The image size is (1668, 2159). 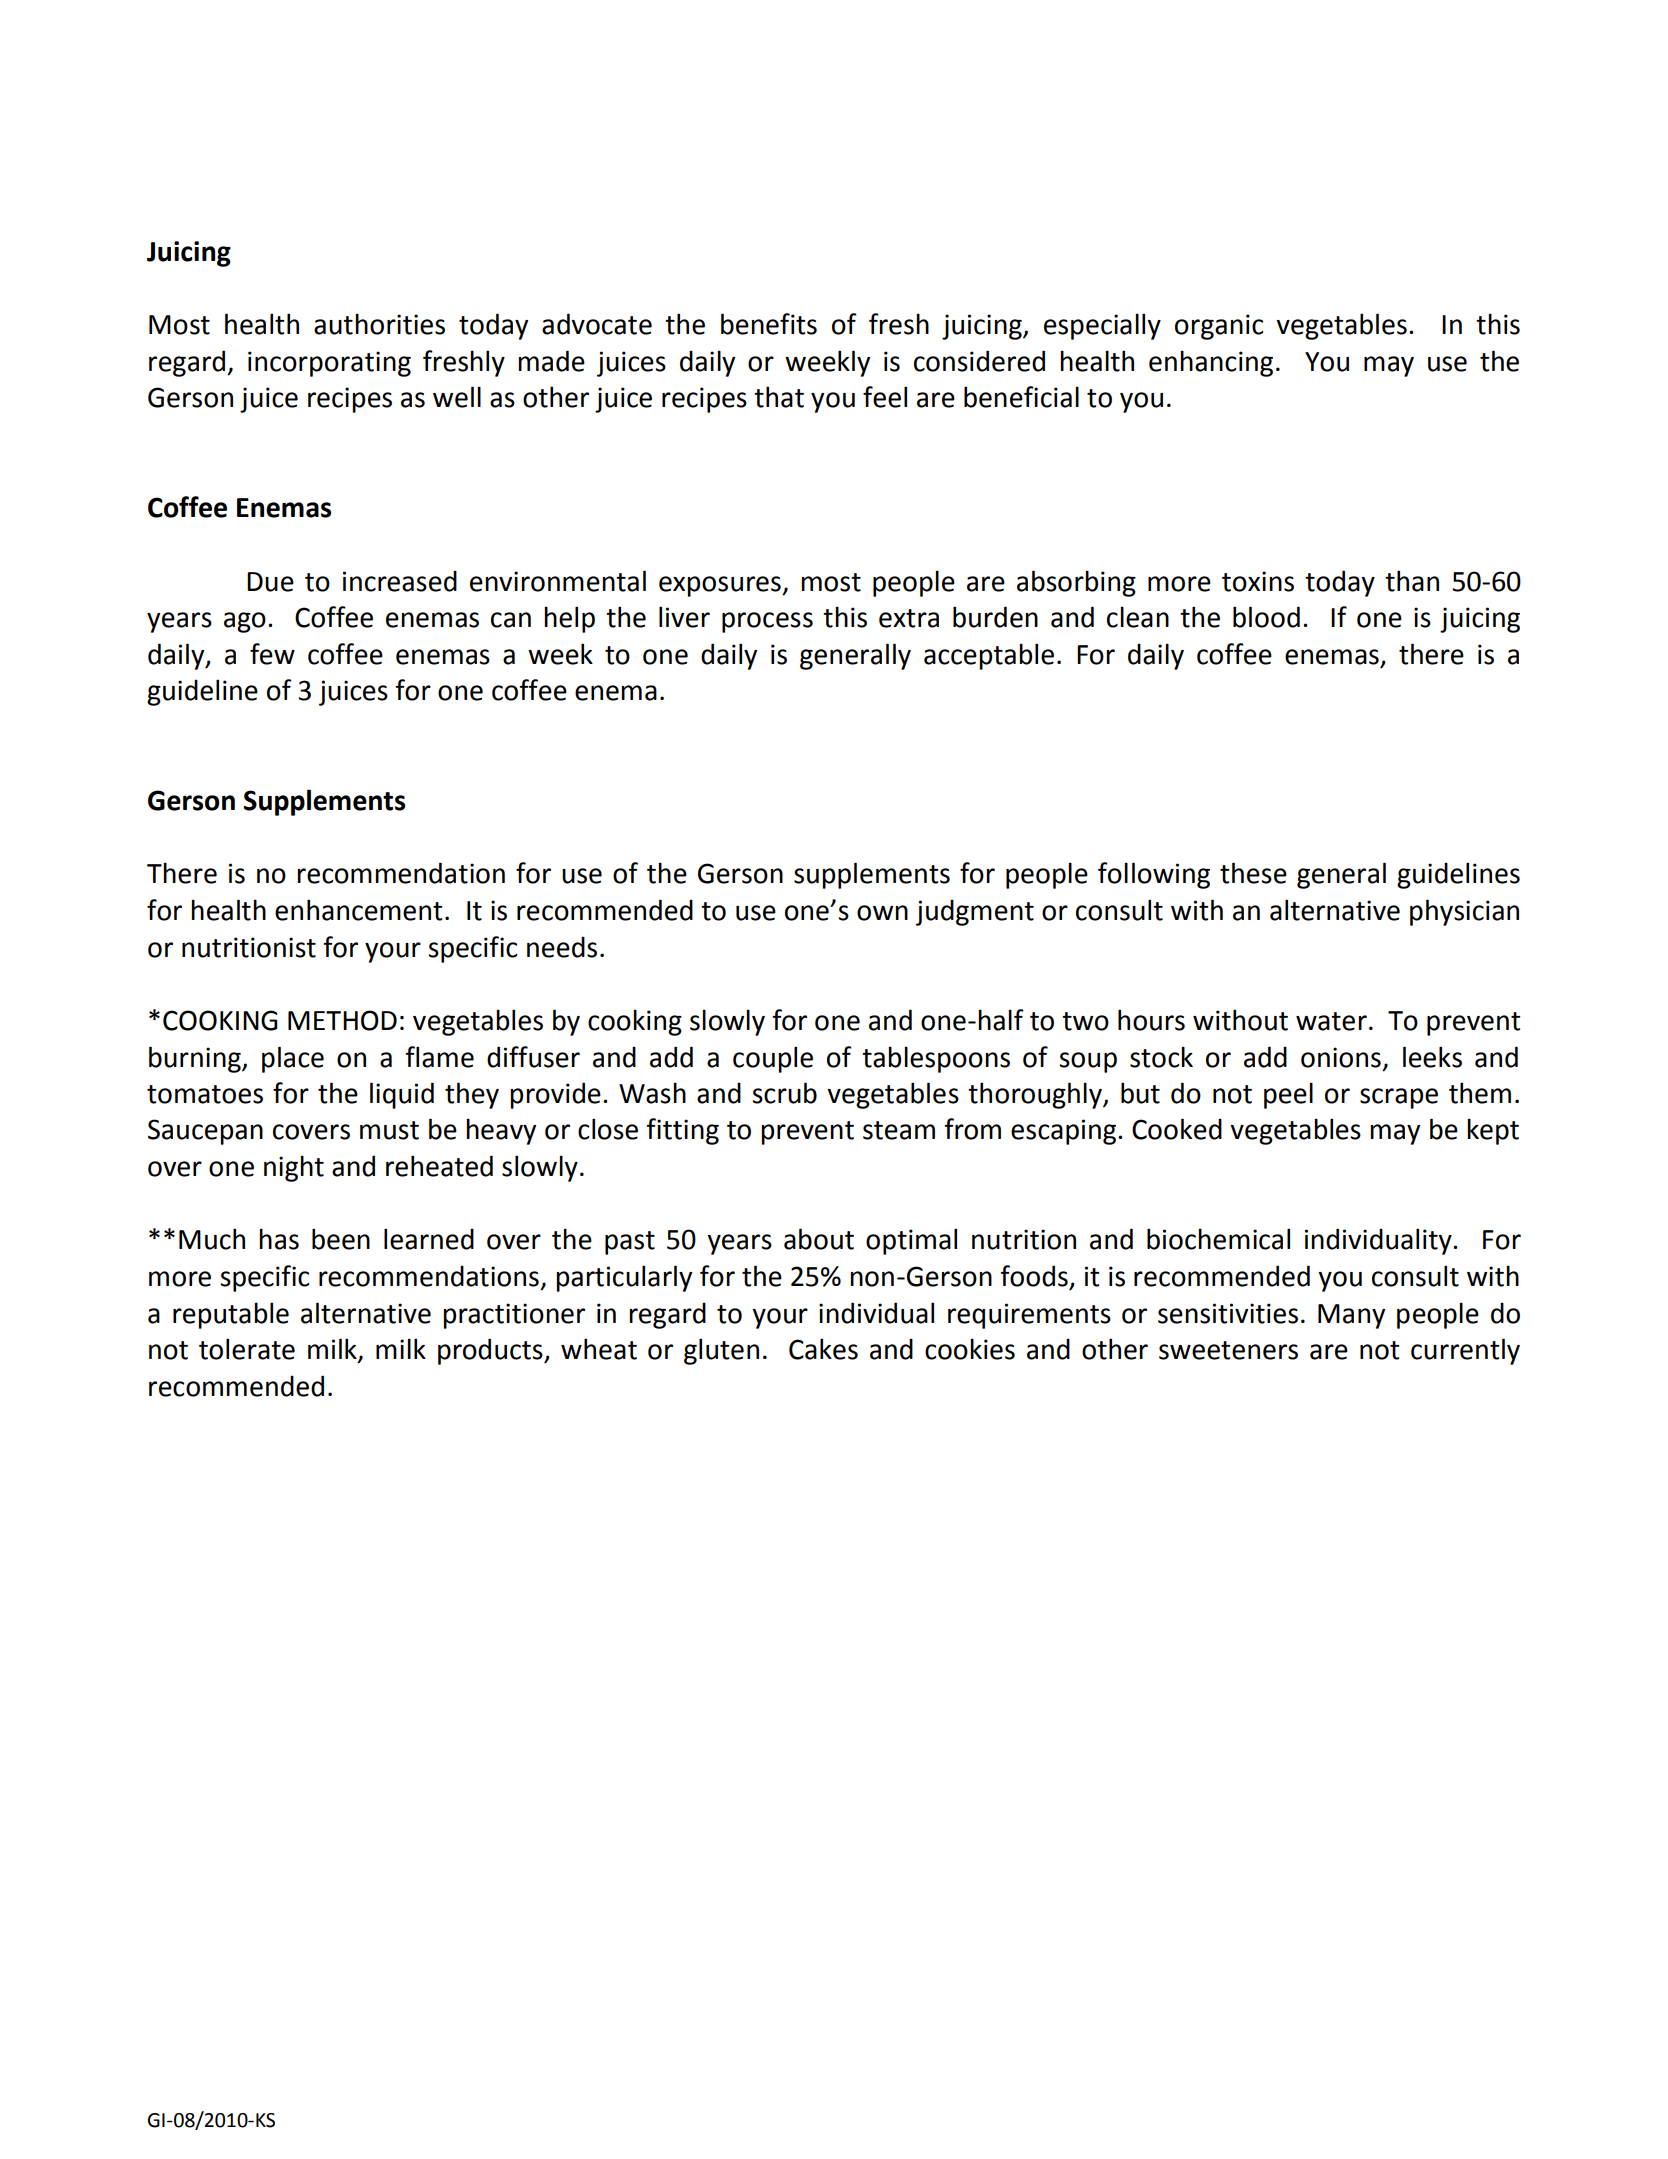 I want to click on Cakes, so click(x=823, y=1349).
